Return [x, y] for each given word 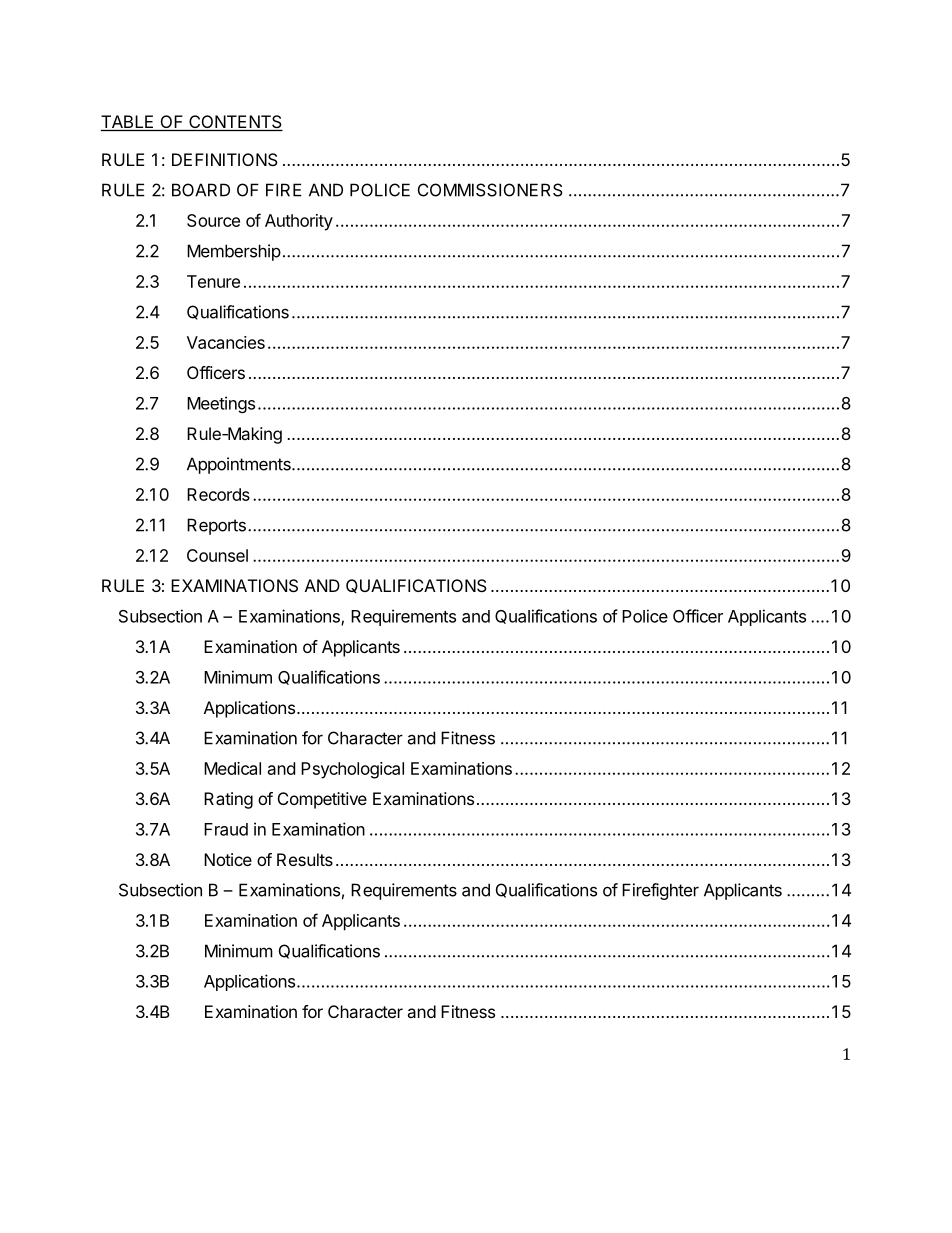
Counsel [217, 555]
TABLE [127, 121]
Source [213, 220]
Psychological [352, 770]
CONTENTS [235, 123]
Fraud [226, 829]
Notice [228, 859]
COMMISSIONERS [490, 190]
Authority [299, 222]
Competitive [322, 800]
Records [218, 494]
